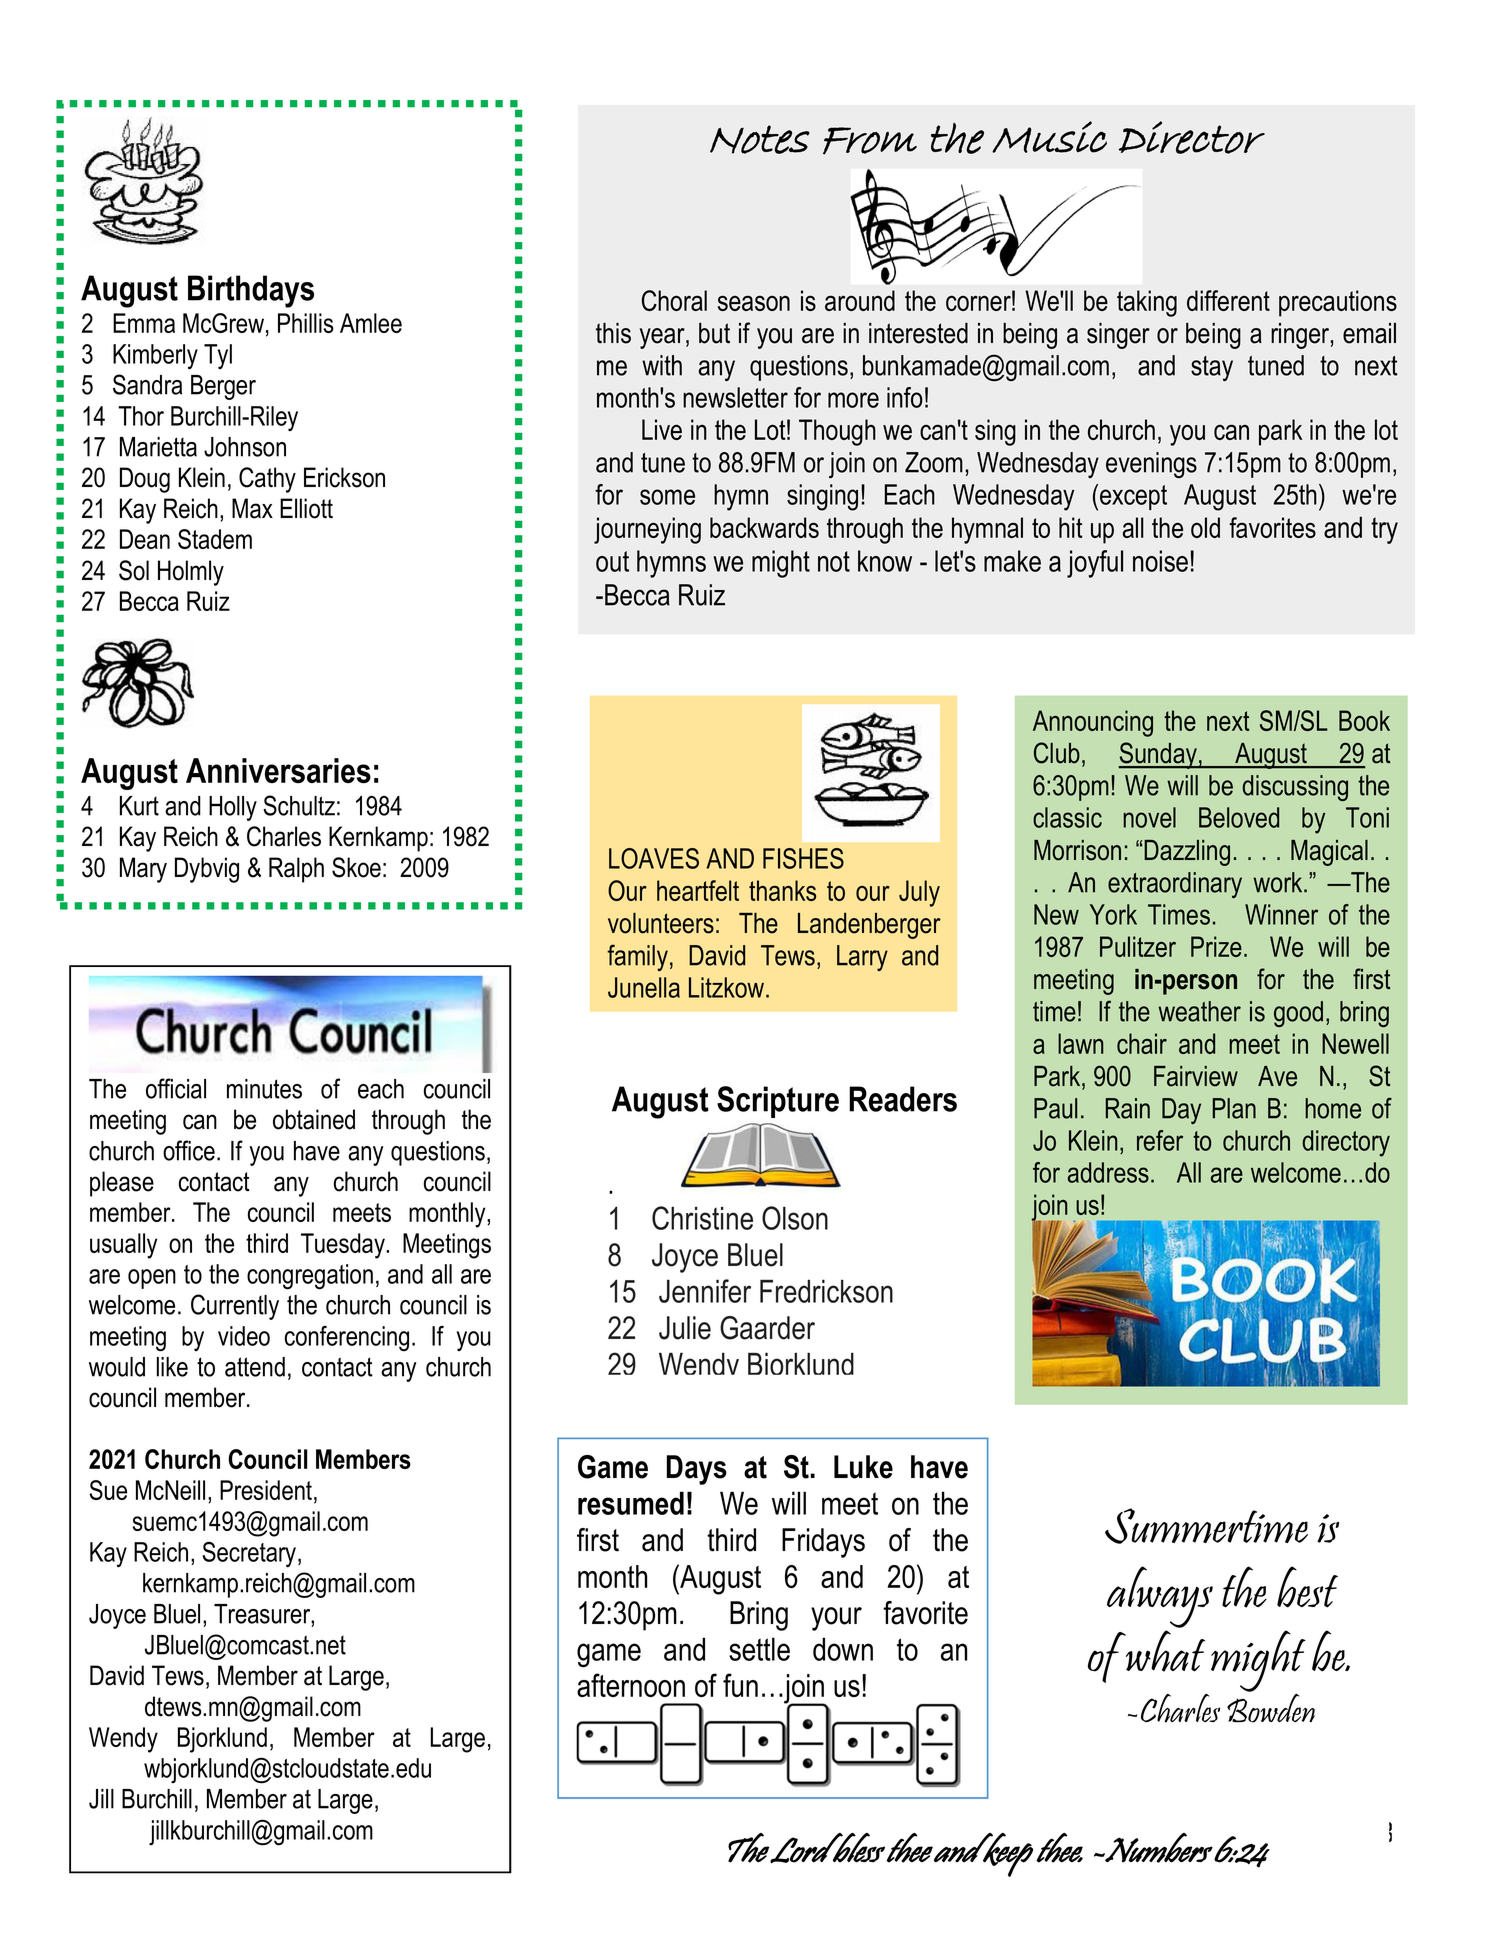 Image resolution: width=1497 pixels, height=1937 pixels. Describe the element at coordinates (885, 561) in the document. I see `know` at that location.
